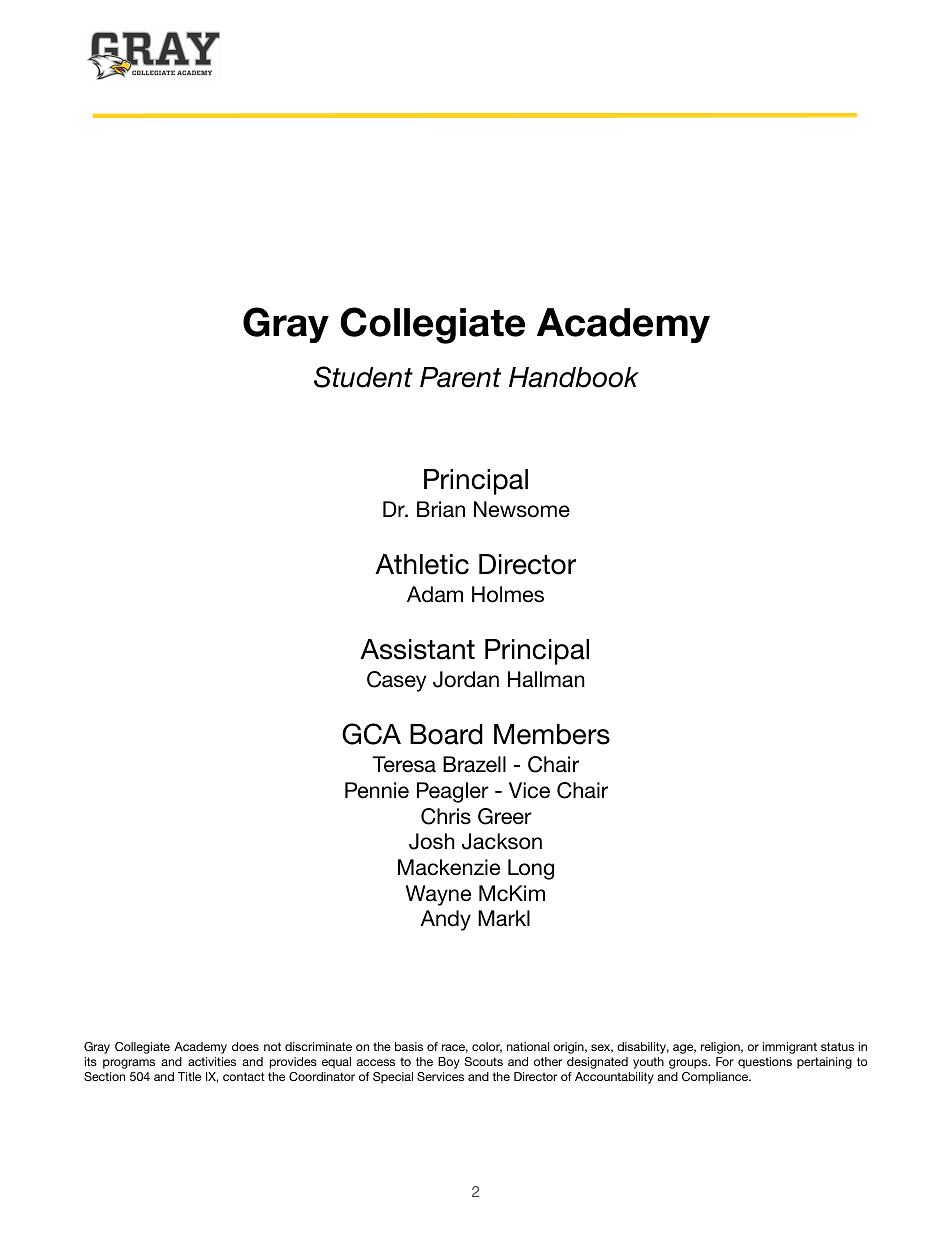  Describe the element at coordinates (552, 734) in the page. I see `Members` at that location.
